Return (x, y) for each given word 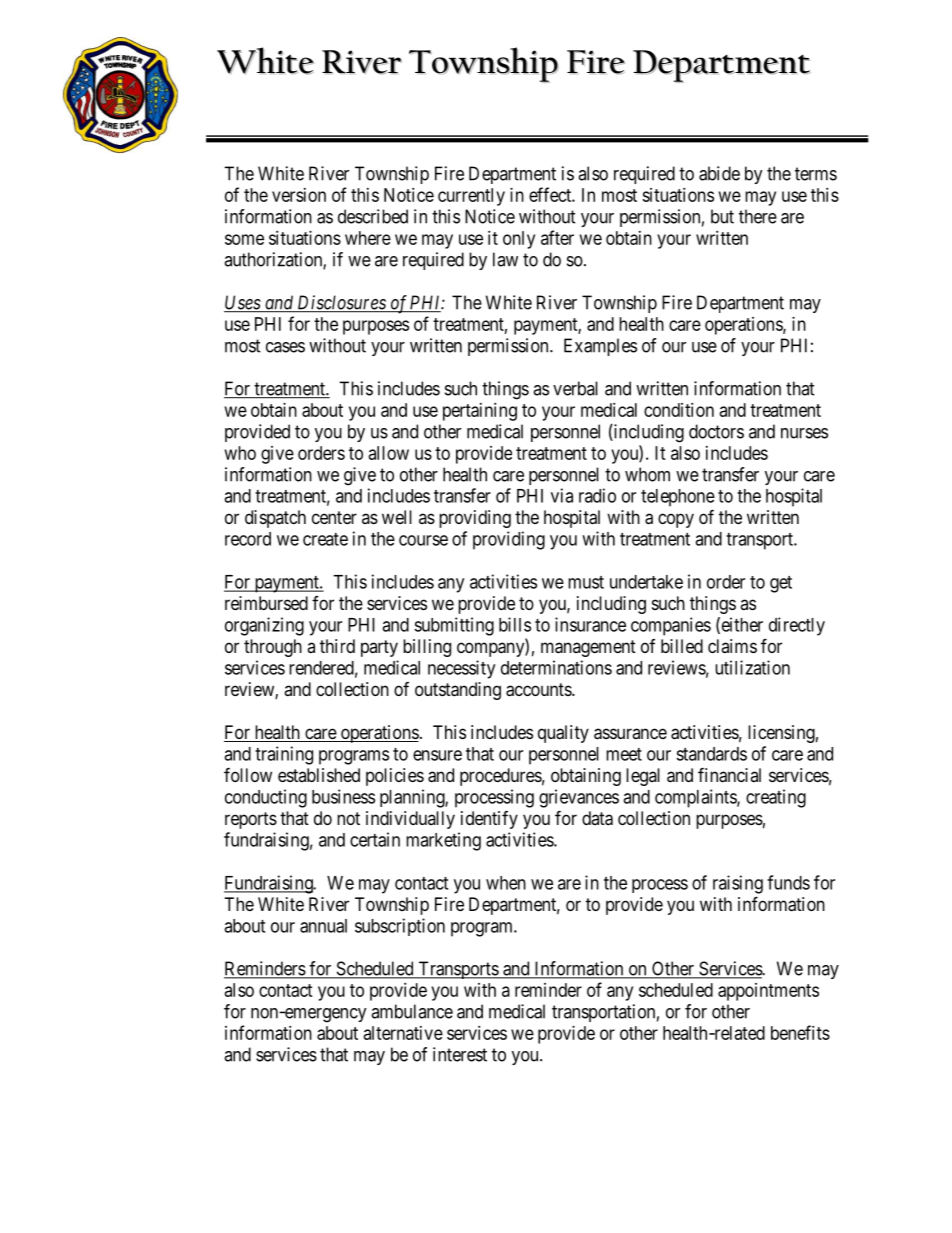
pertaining (480, 412)
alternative (403, 1033)
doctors (716, 431)
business (343, 796)
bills (515, 624)
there (758, 216)
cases (285, 347)
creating (776, 798)
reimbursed (266, 603)
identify (489, 820)
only (519, 240)
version (299, 195)
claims (732, 646)
